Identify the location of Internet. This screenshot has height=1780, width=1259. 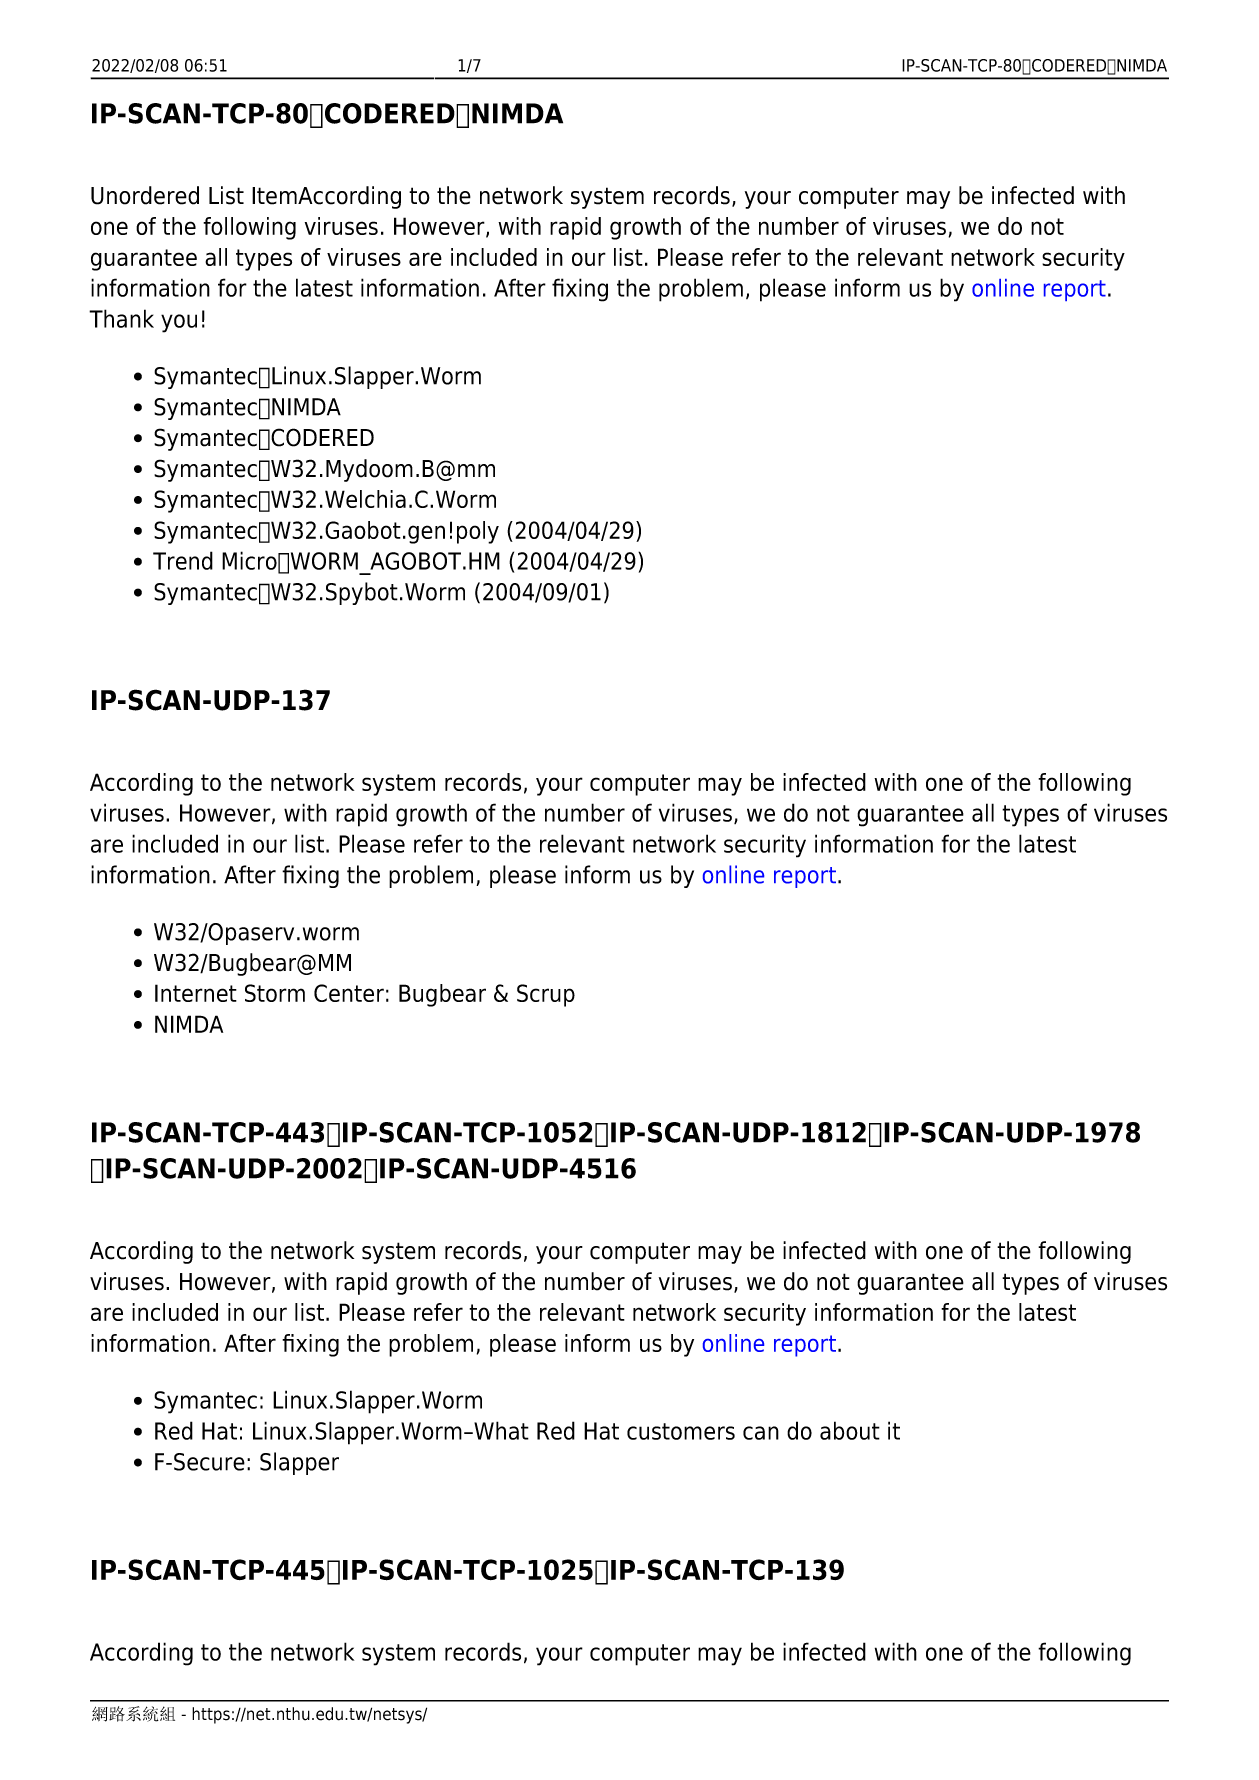
(196, 993).
